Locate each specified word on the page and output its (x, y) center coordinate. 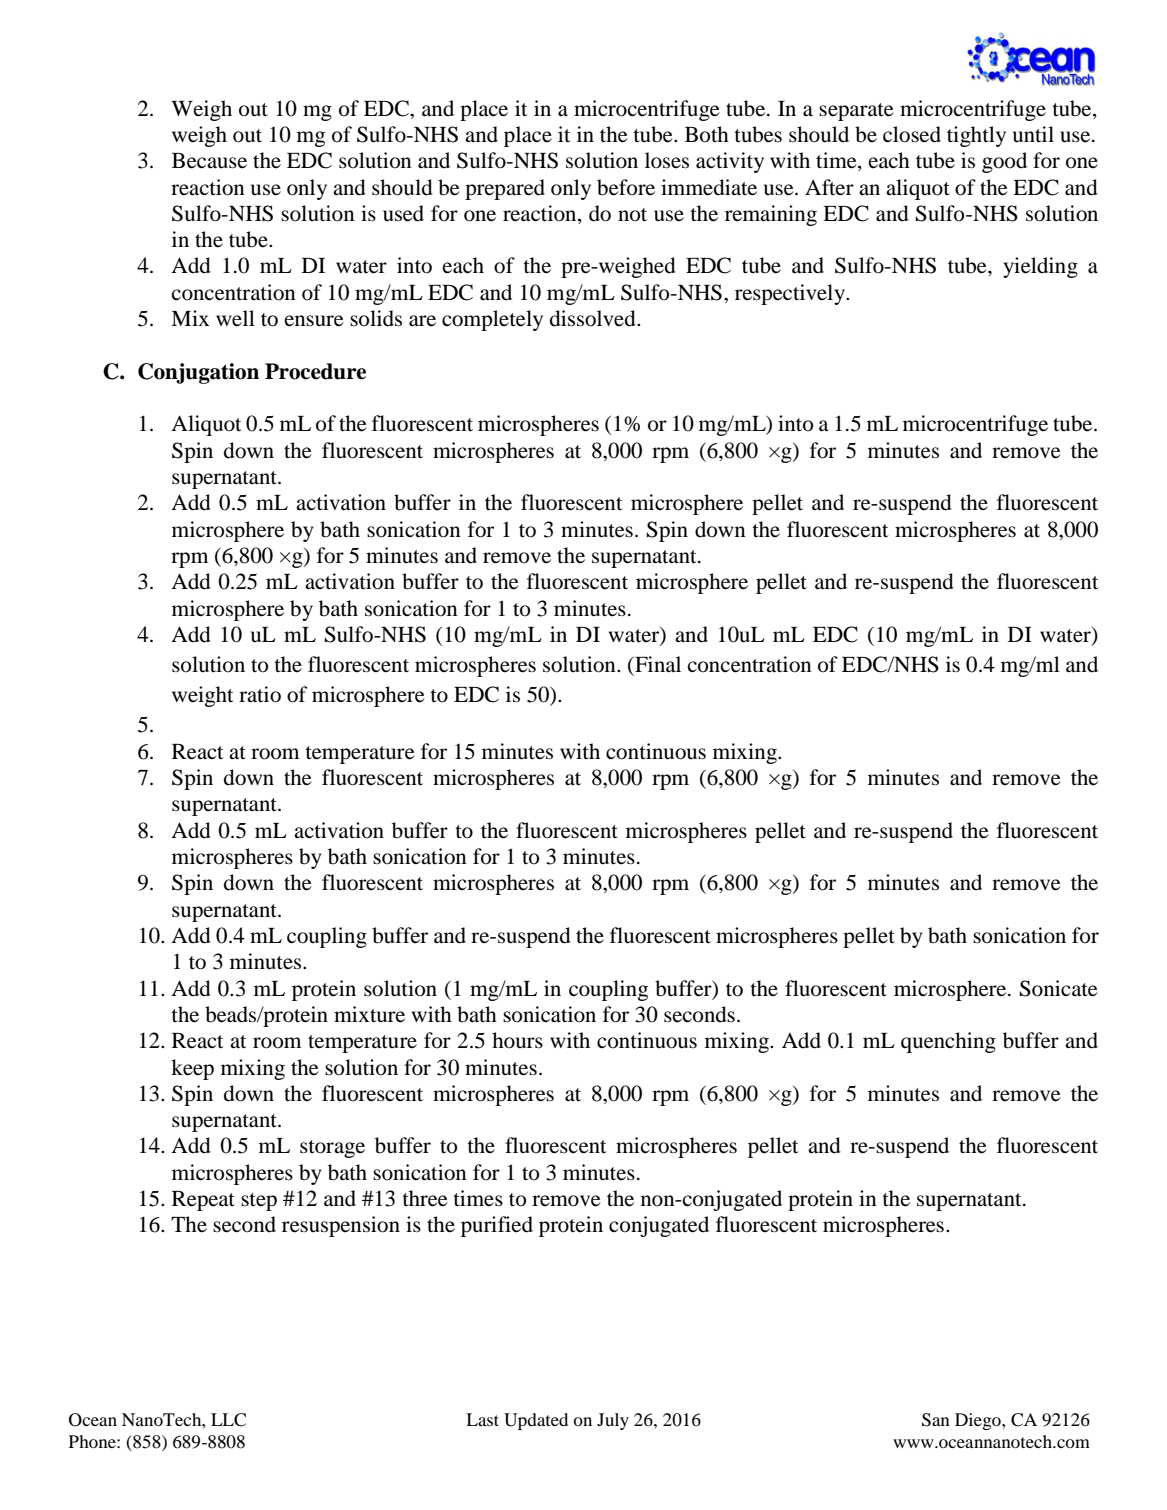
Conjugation (198, 373)
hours (517, 1040)
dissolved (594, 318)
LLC (228, 1420)
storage (332, 1149)
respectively (791, 294)
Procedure (315, 371)
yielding (1040, 267)
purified (497, 1226)
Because (209, 161)
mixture (369, 1014)
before (626, 187)
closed (912, 134)
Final (657, 664)
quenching (948, 1042)
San (936, 1420)
